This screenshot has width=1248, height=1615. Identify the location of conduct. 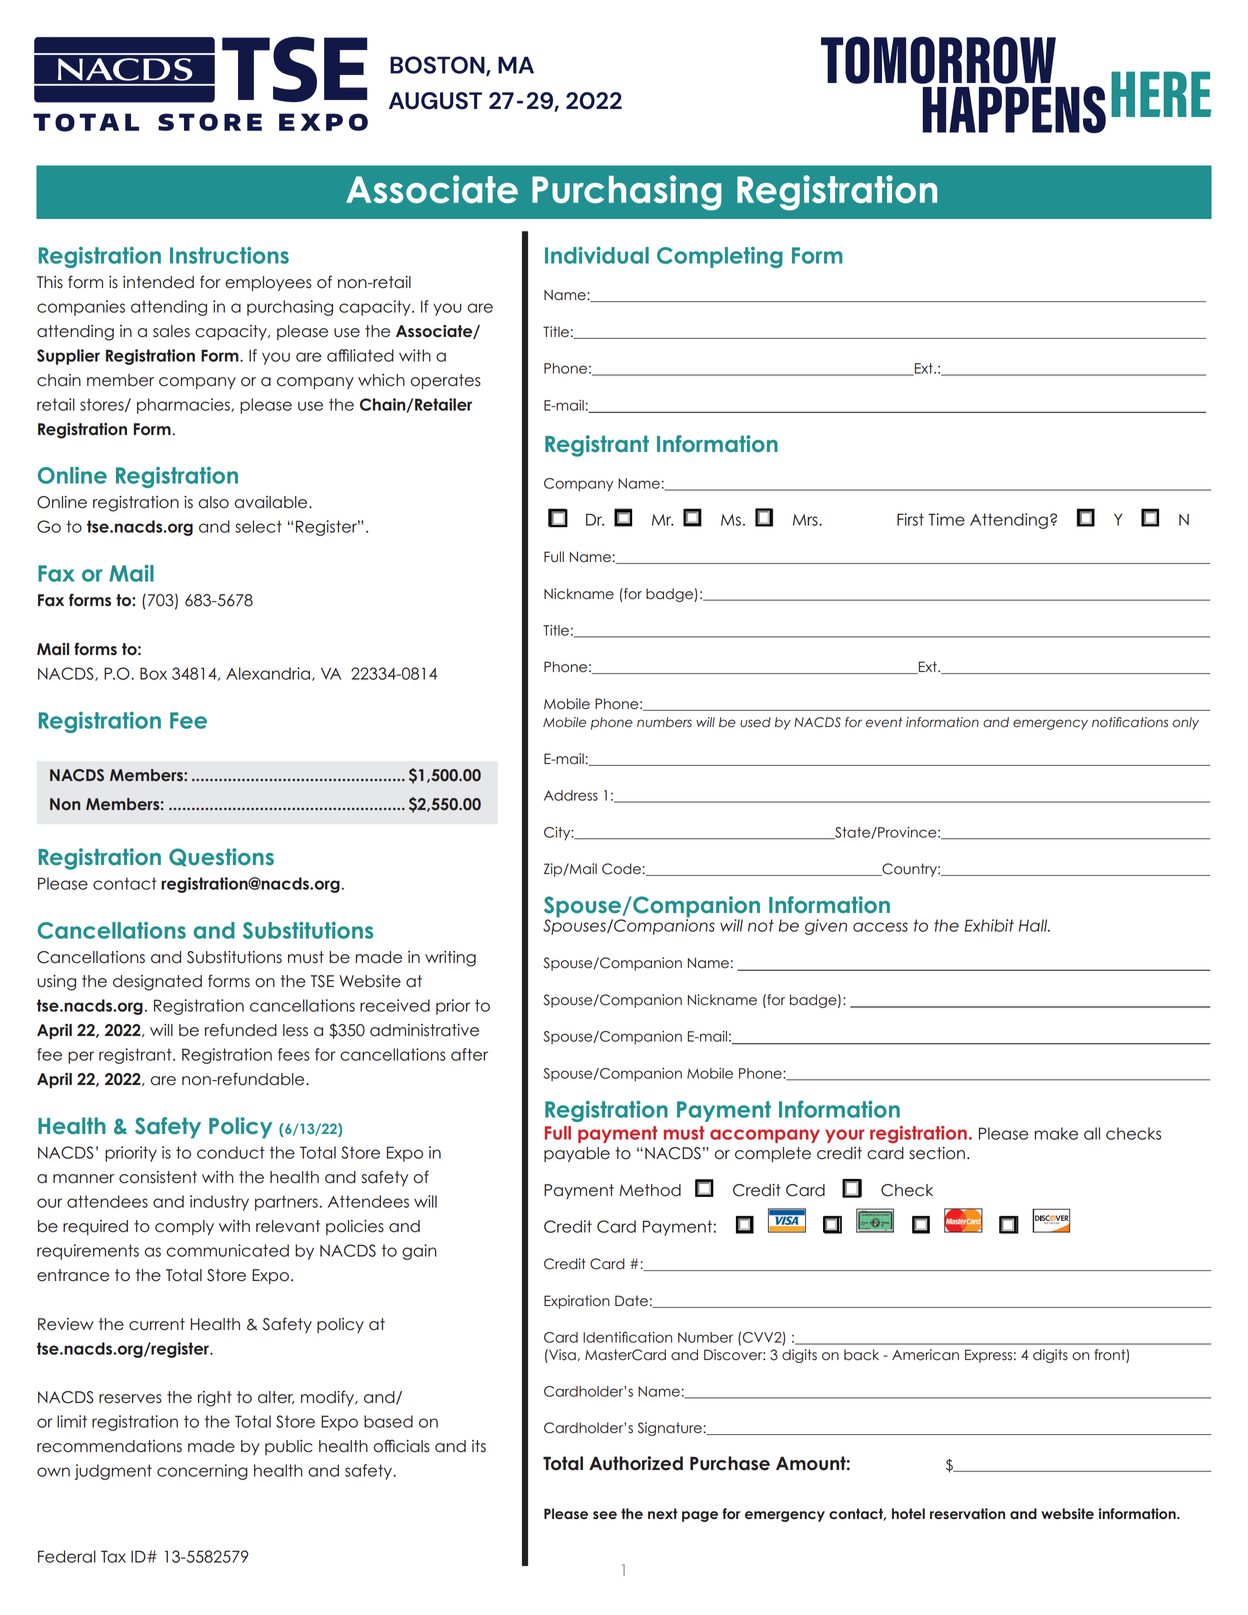
(231, 1152).
